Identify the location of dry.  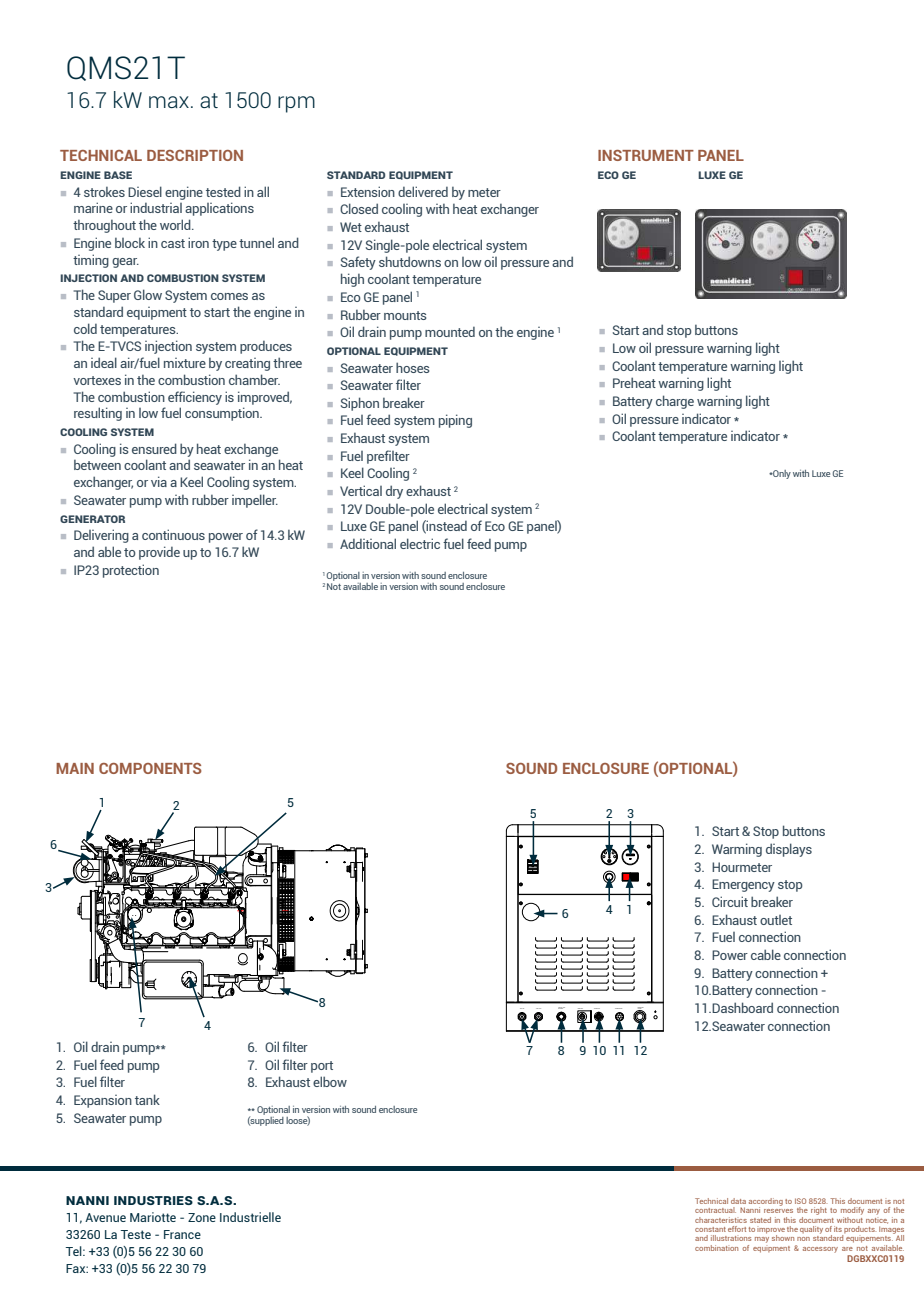
(394, 492).
